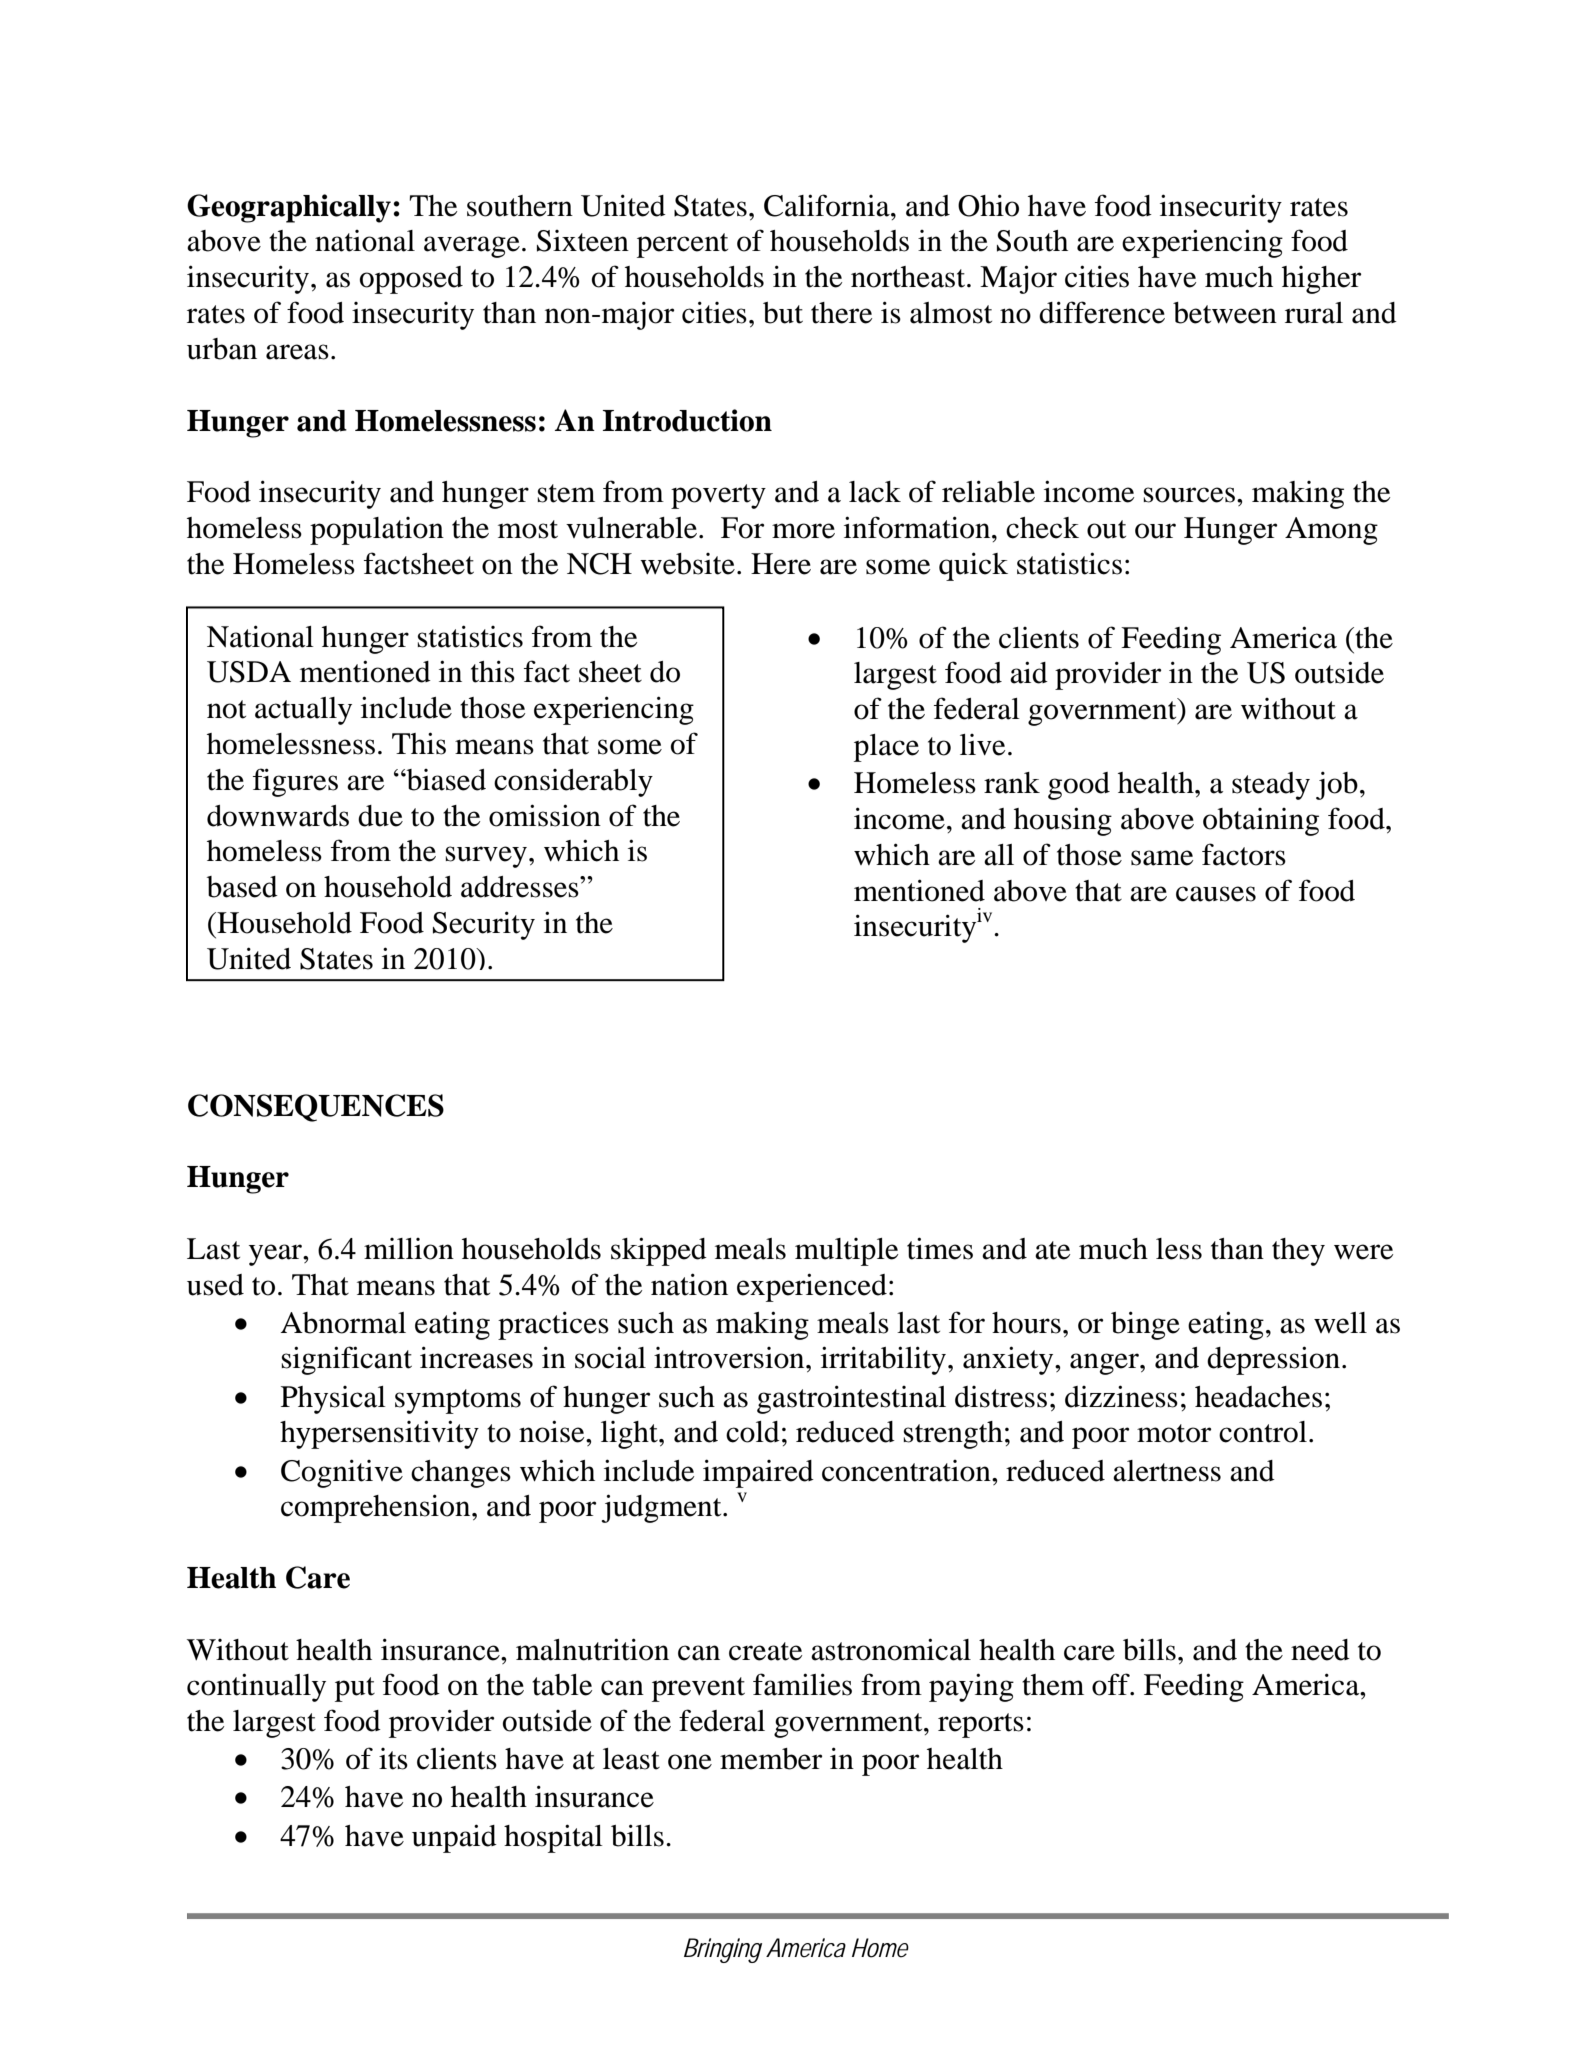 The height and width of the screenshot is (2056, 1589). Describe the element at coordinates (828, 205) in the screenshot. I see `California` at that location.
